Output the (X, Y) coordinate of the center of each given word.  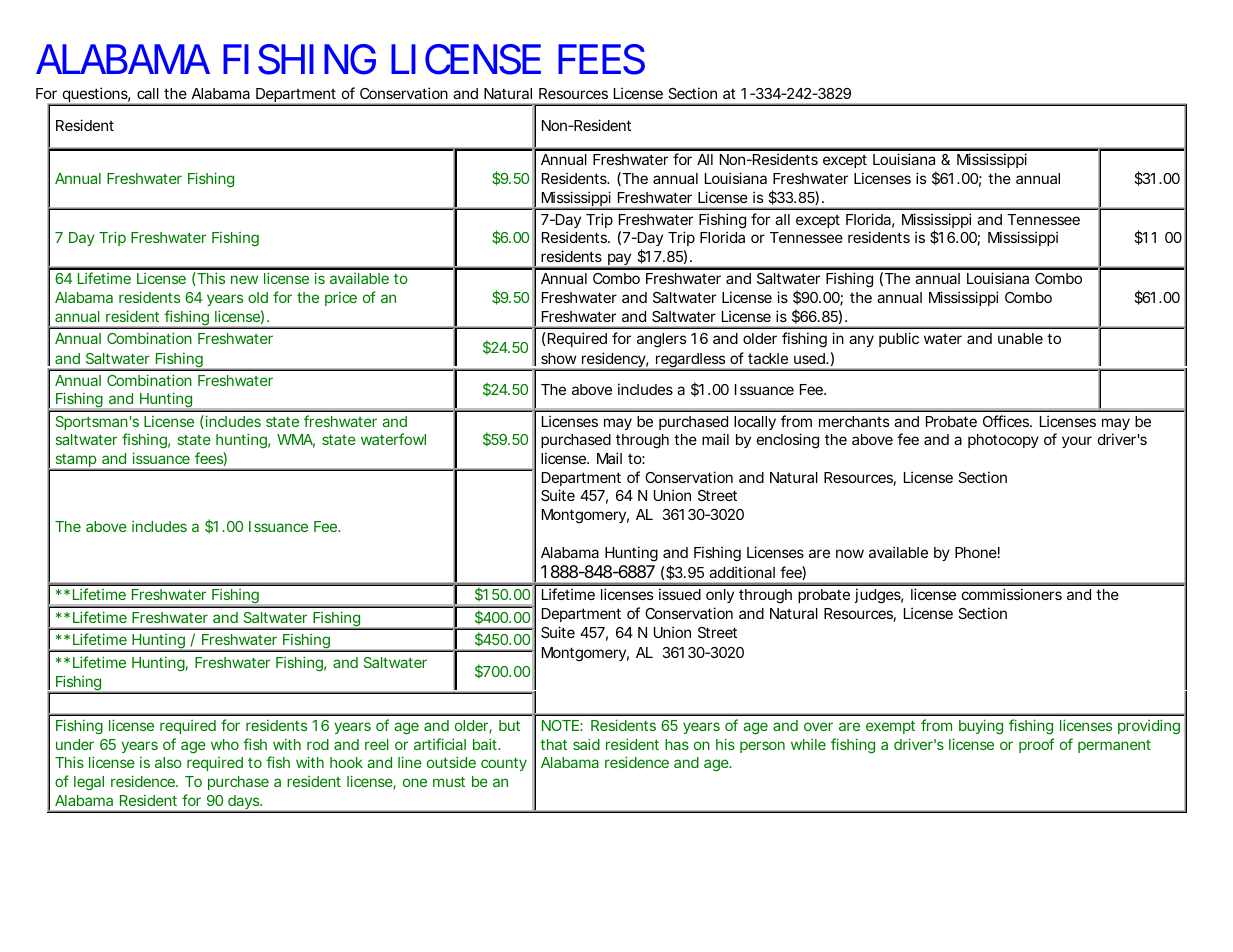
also (168, 762)
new (244, 279)
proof (1036, 745)
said (586, 744)
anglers (662, 340)
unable (1020, 338)
